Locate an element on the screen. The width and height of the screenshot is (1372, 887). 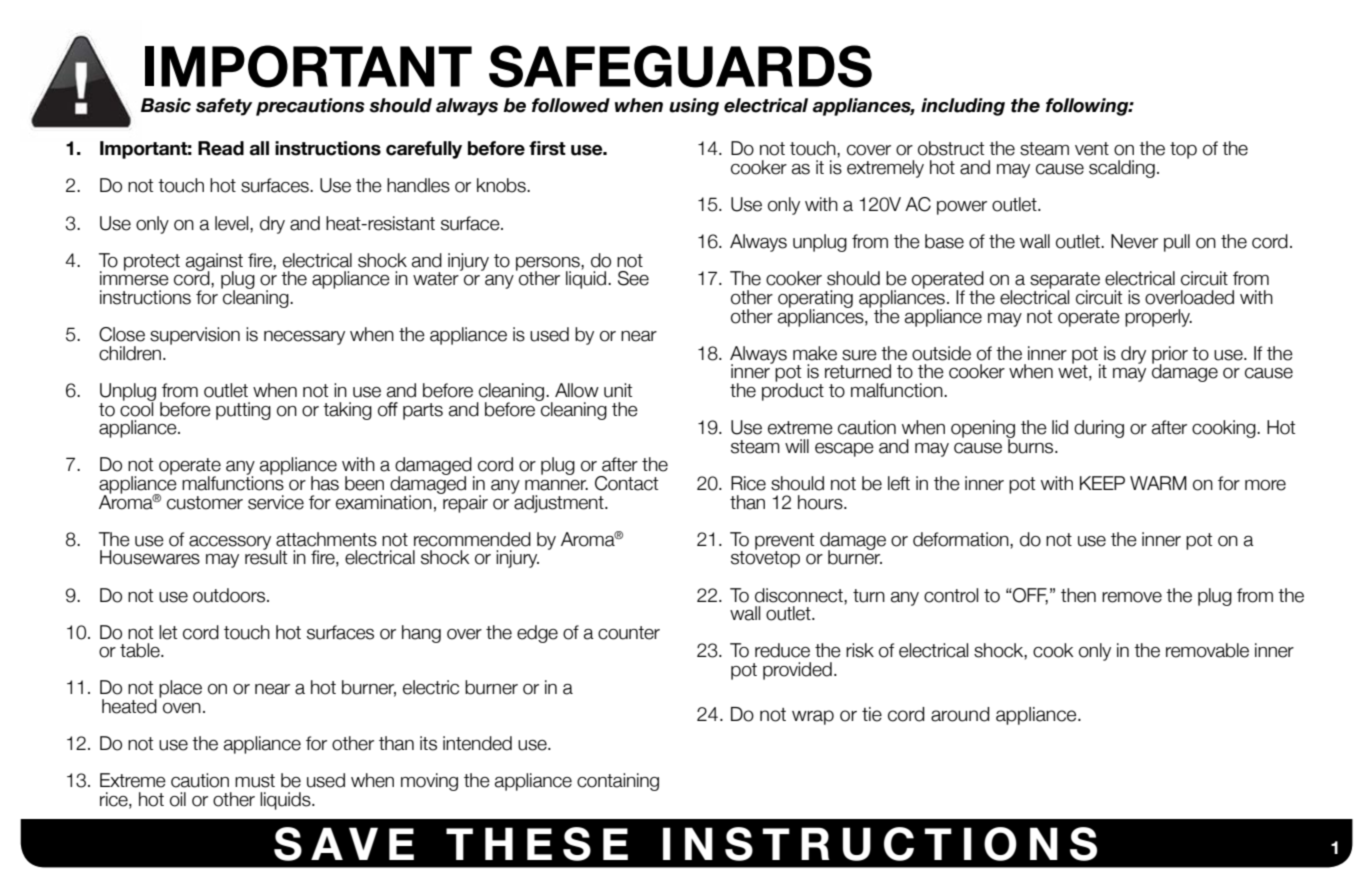
using is located at coordinates (694, 107).
